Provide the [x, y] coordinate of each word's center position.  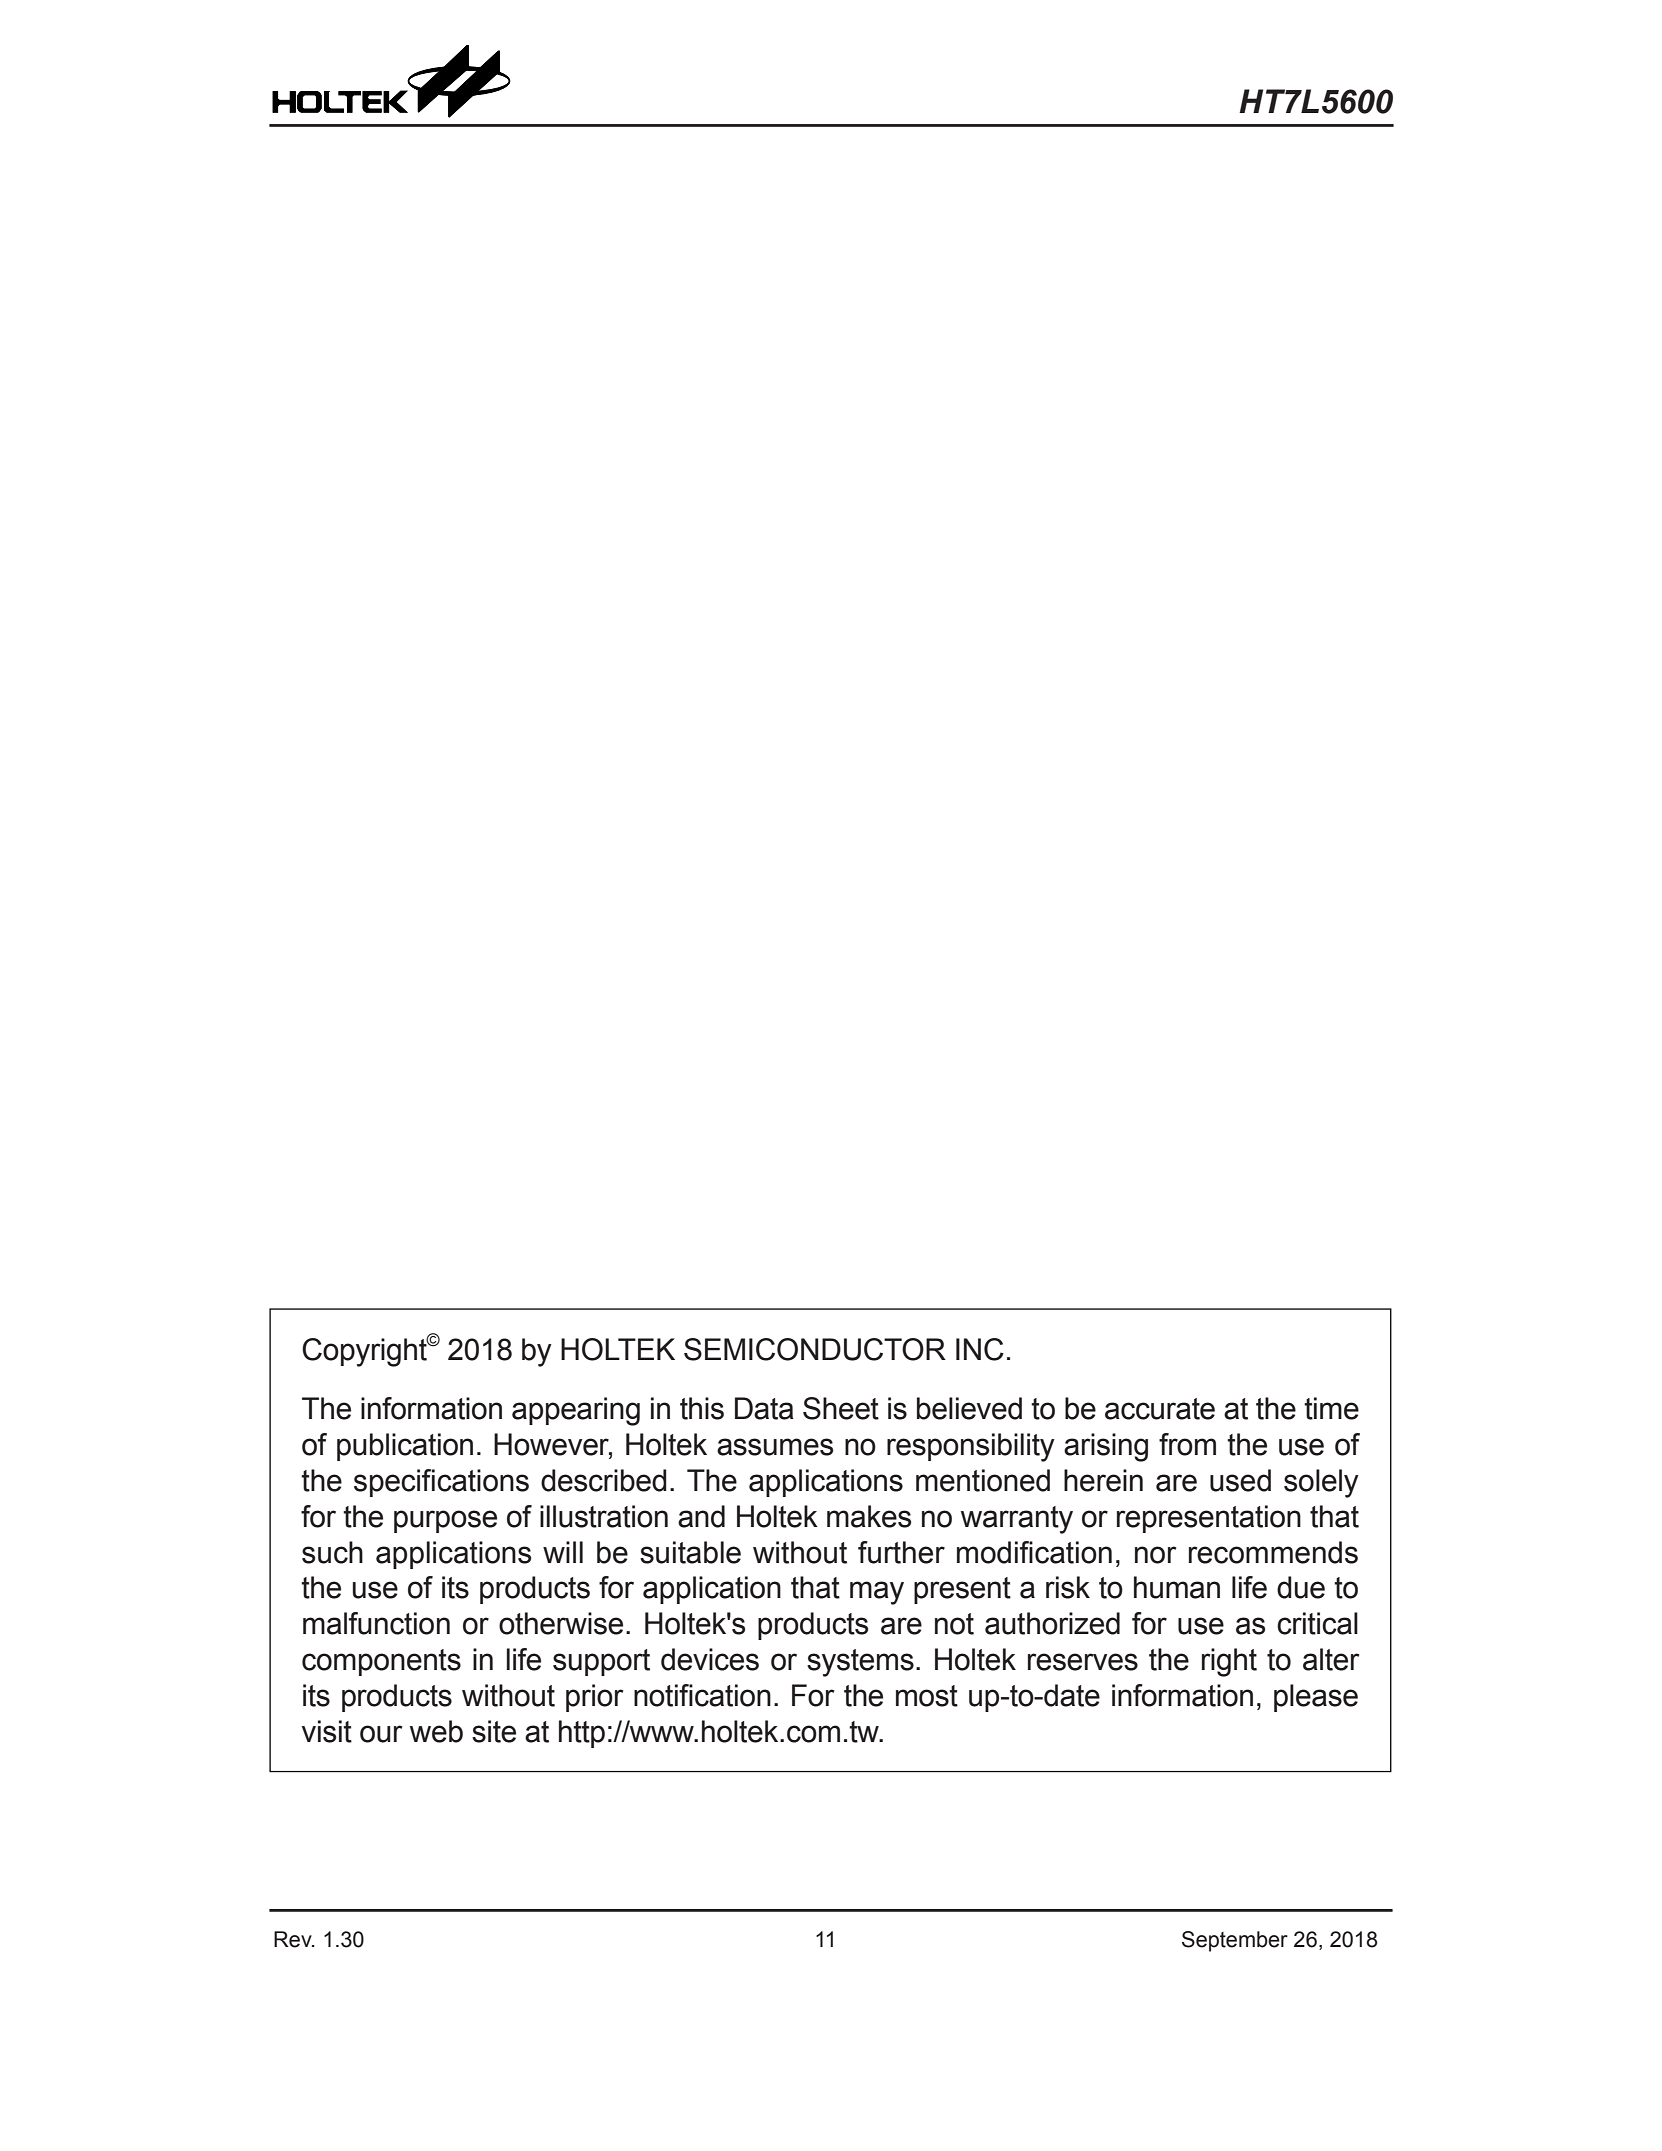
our [381, 1734]
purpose [445, 1521]
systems [860, 1663]
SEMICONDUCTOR [815, 1349]
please [1316, 1698]
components [381, 1662]
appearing [576, 1411]
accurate [1160, 1409]
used [1240, 1480]
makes [869, 1516]
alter [1331, 1659]
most [927, 1696]
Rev [294, 1939]
